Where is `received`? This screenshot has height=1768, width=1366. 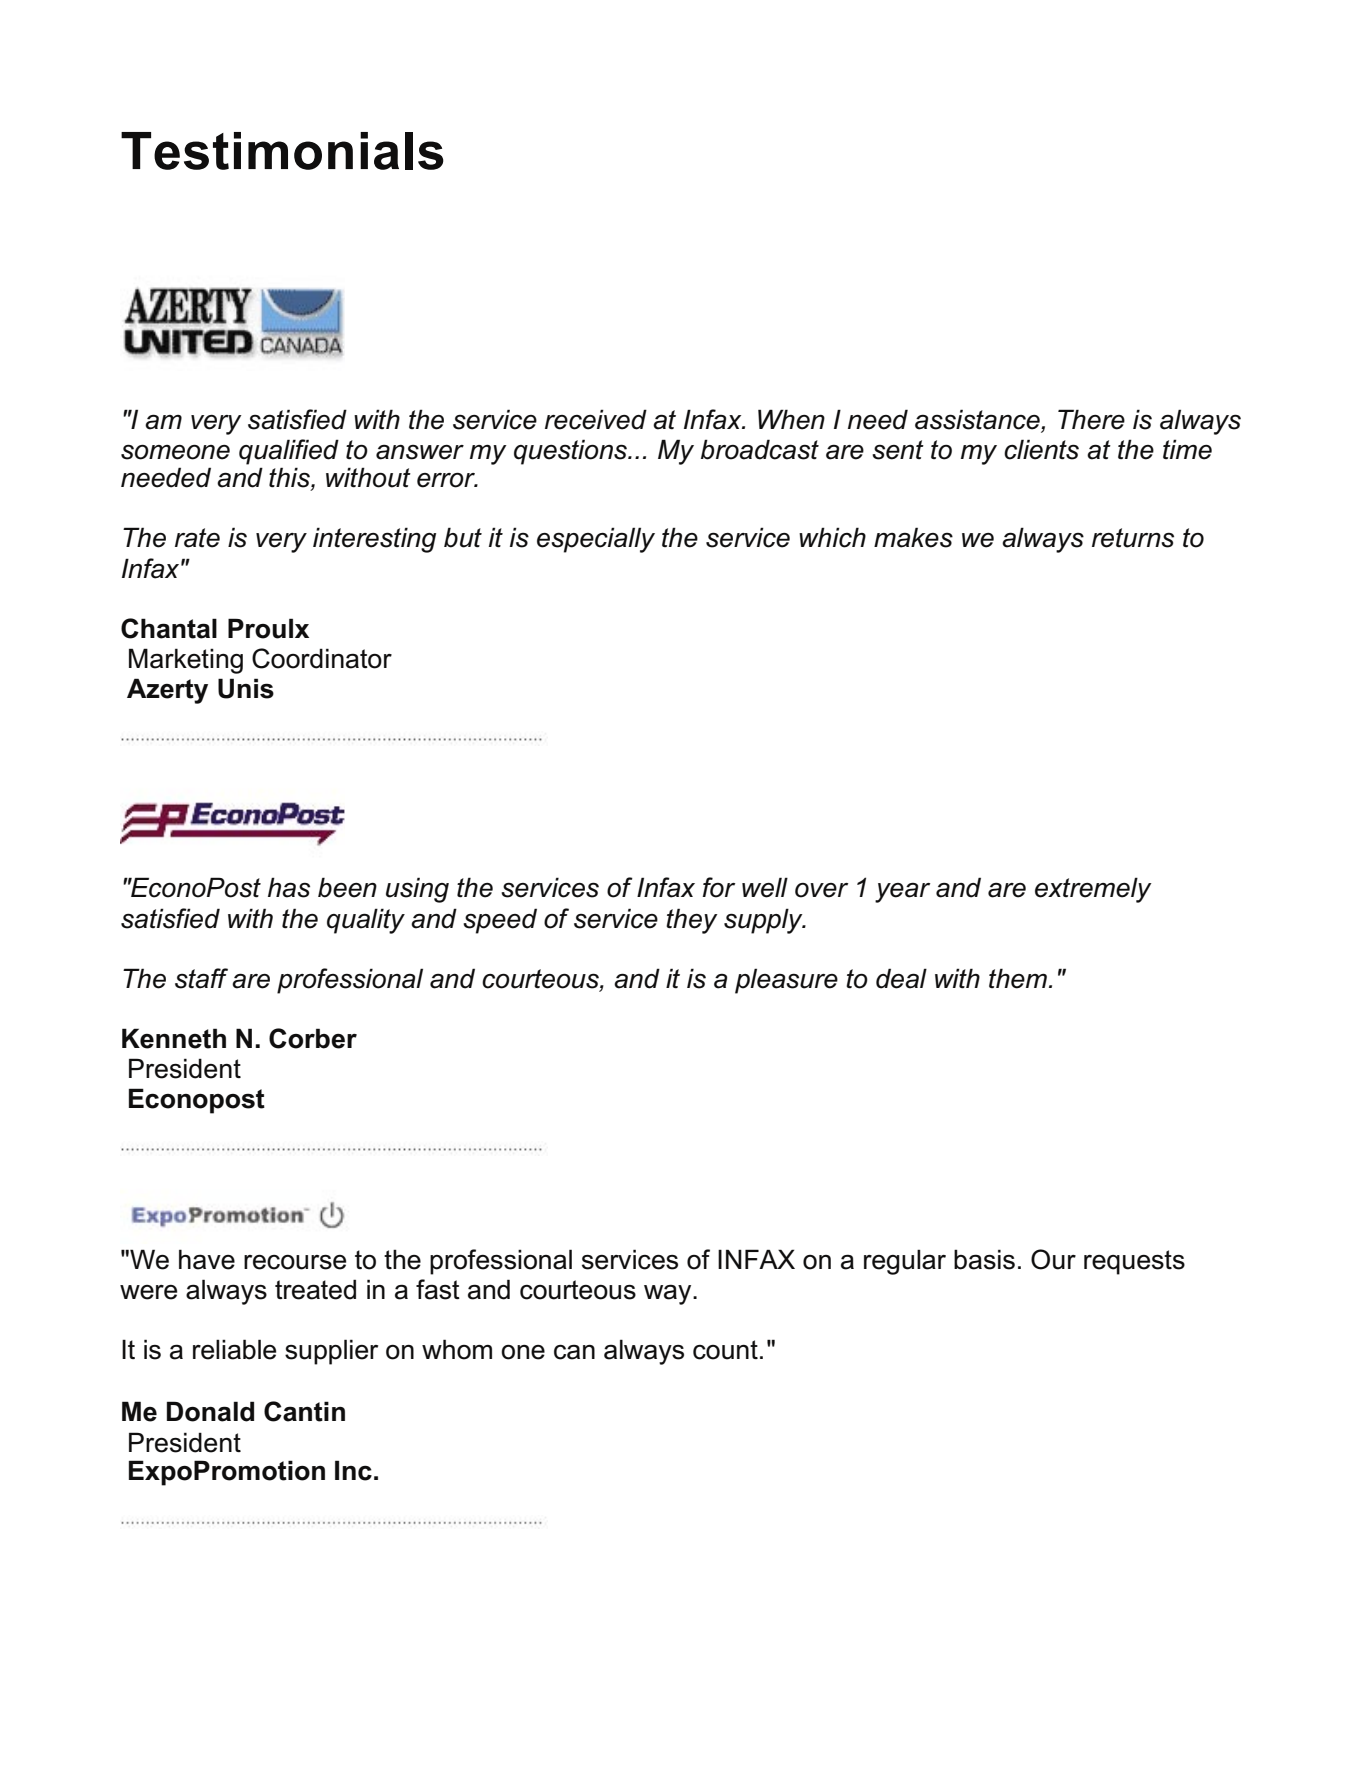
received is located at coordinates (596, 419).
